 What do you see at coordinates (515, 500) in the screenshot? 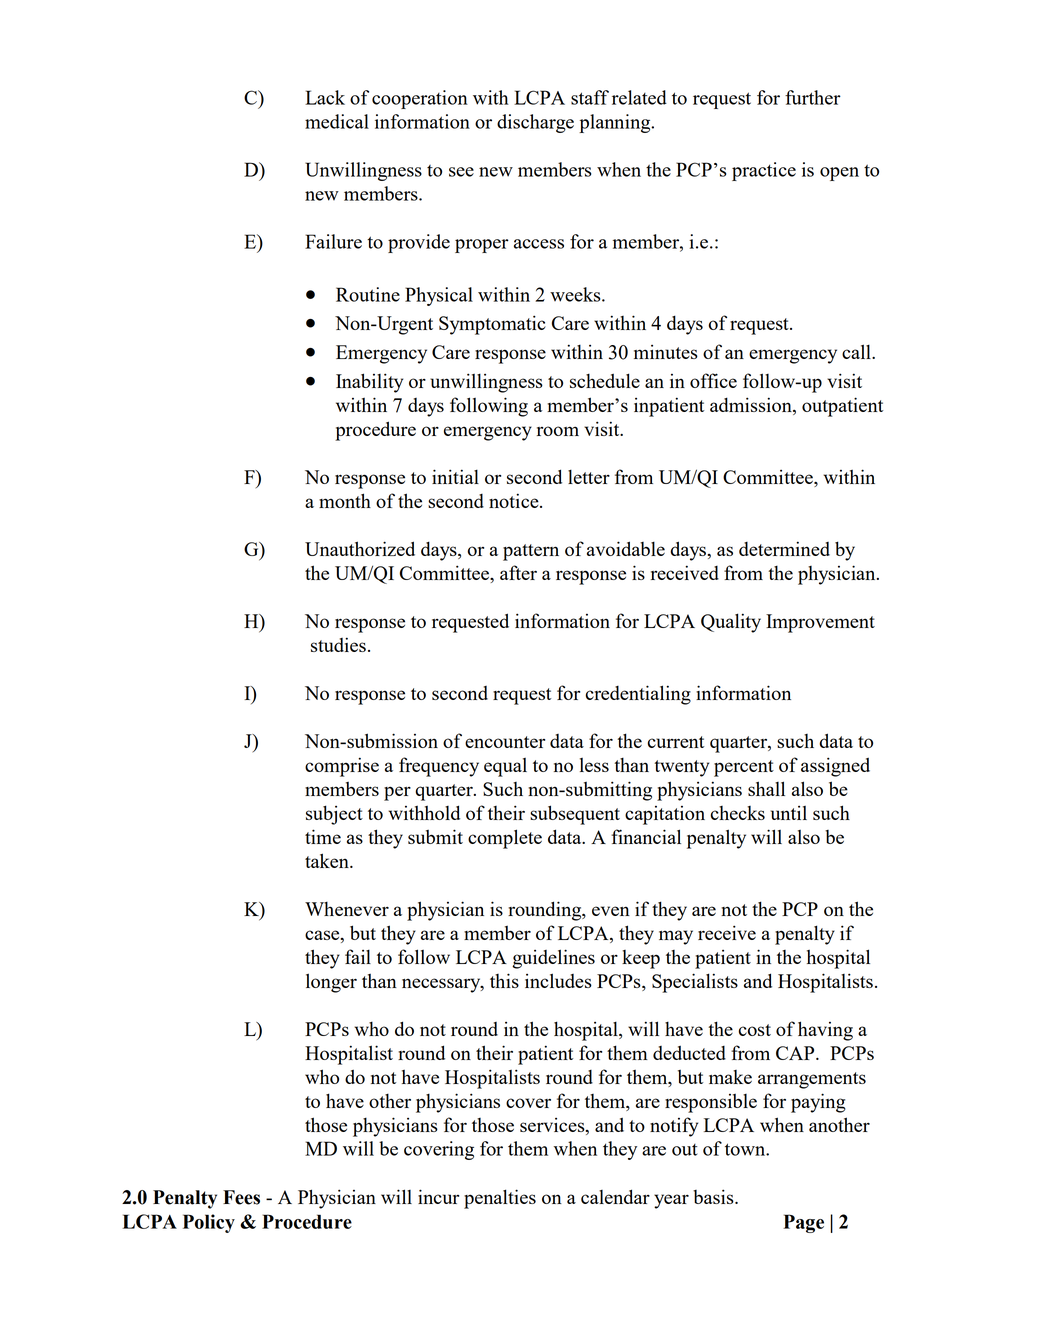
I see `notice` at bounding box center [515, 500].
